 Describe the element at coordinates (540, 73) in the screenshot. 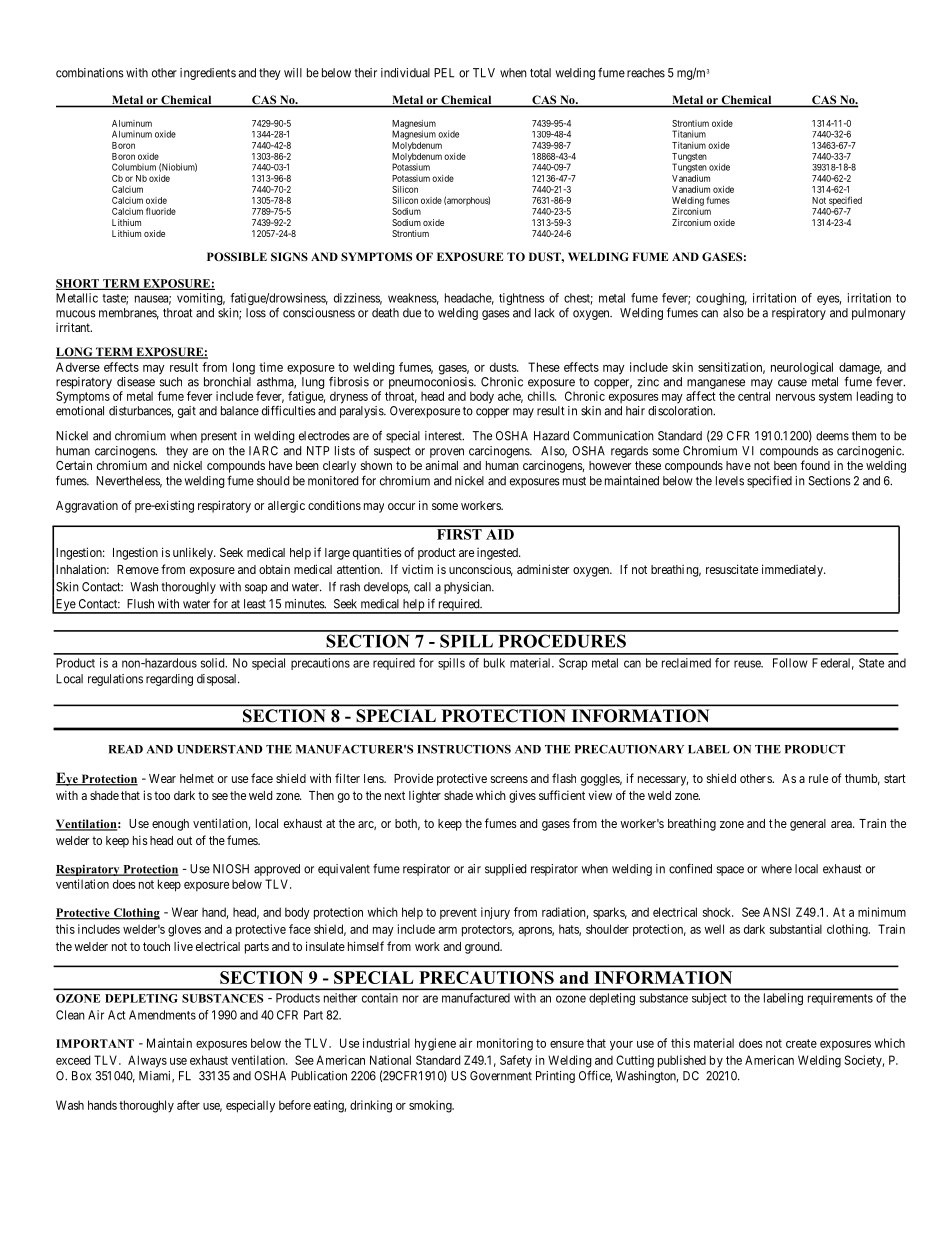

I see `total` at that location.
